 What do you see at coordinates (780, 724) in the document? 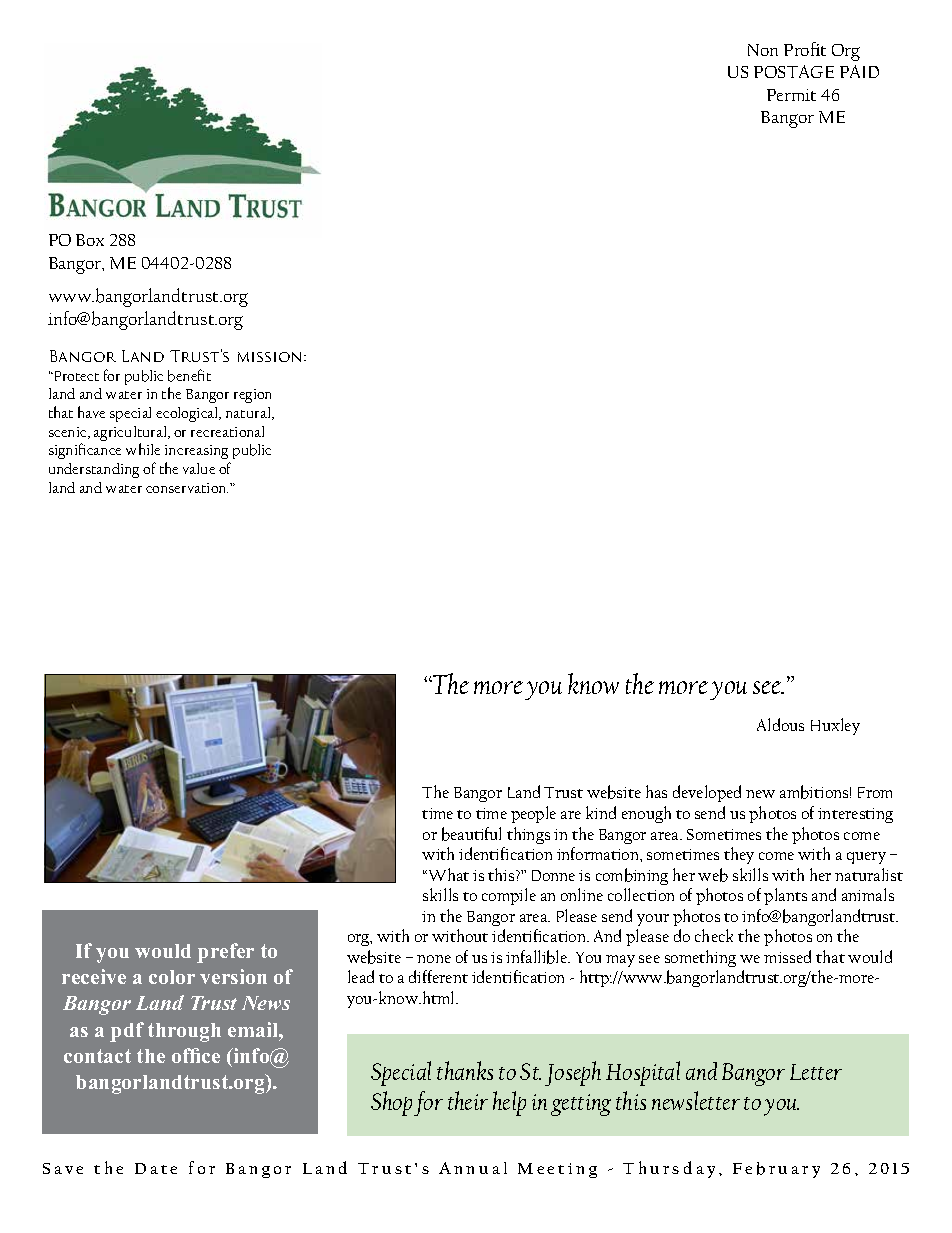
I see `Aldous` at bounding box center [780, 724].
